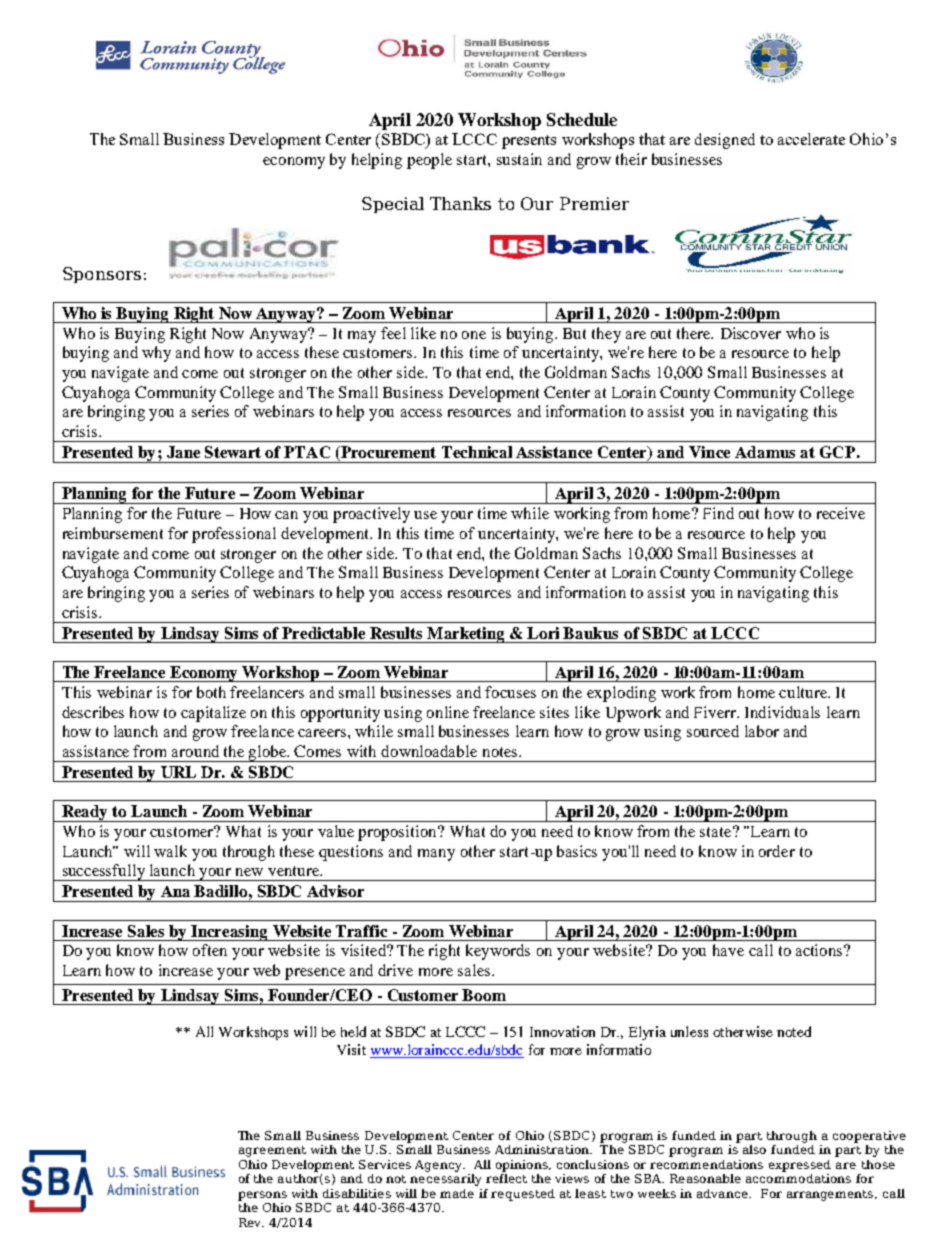  Describe the element at coordinates (210, 950) in the page. I see `often` at that location.
